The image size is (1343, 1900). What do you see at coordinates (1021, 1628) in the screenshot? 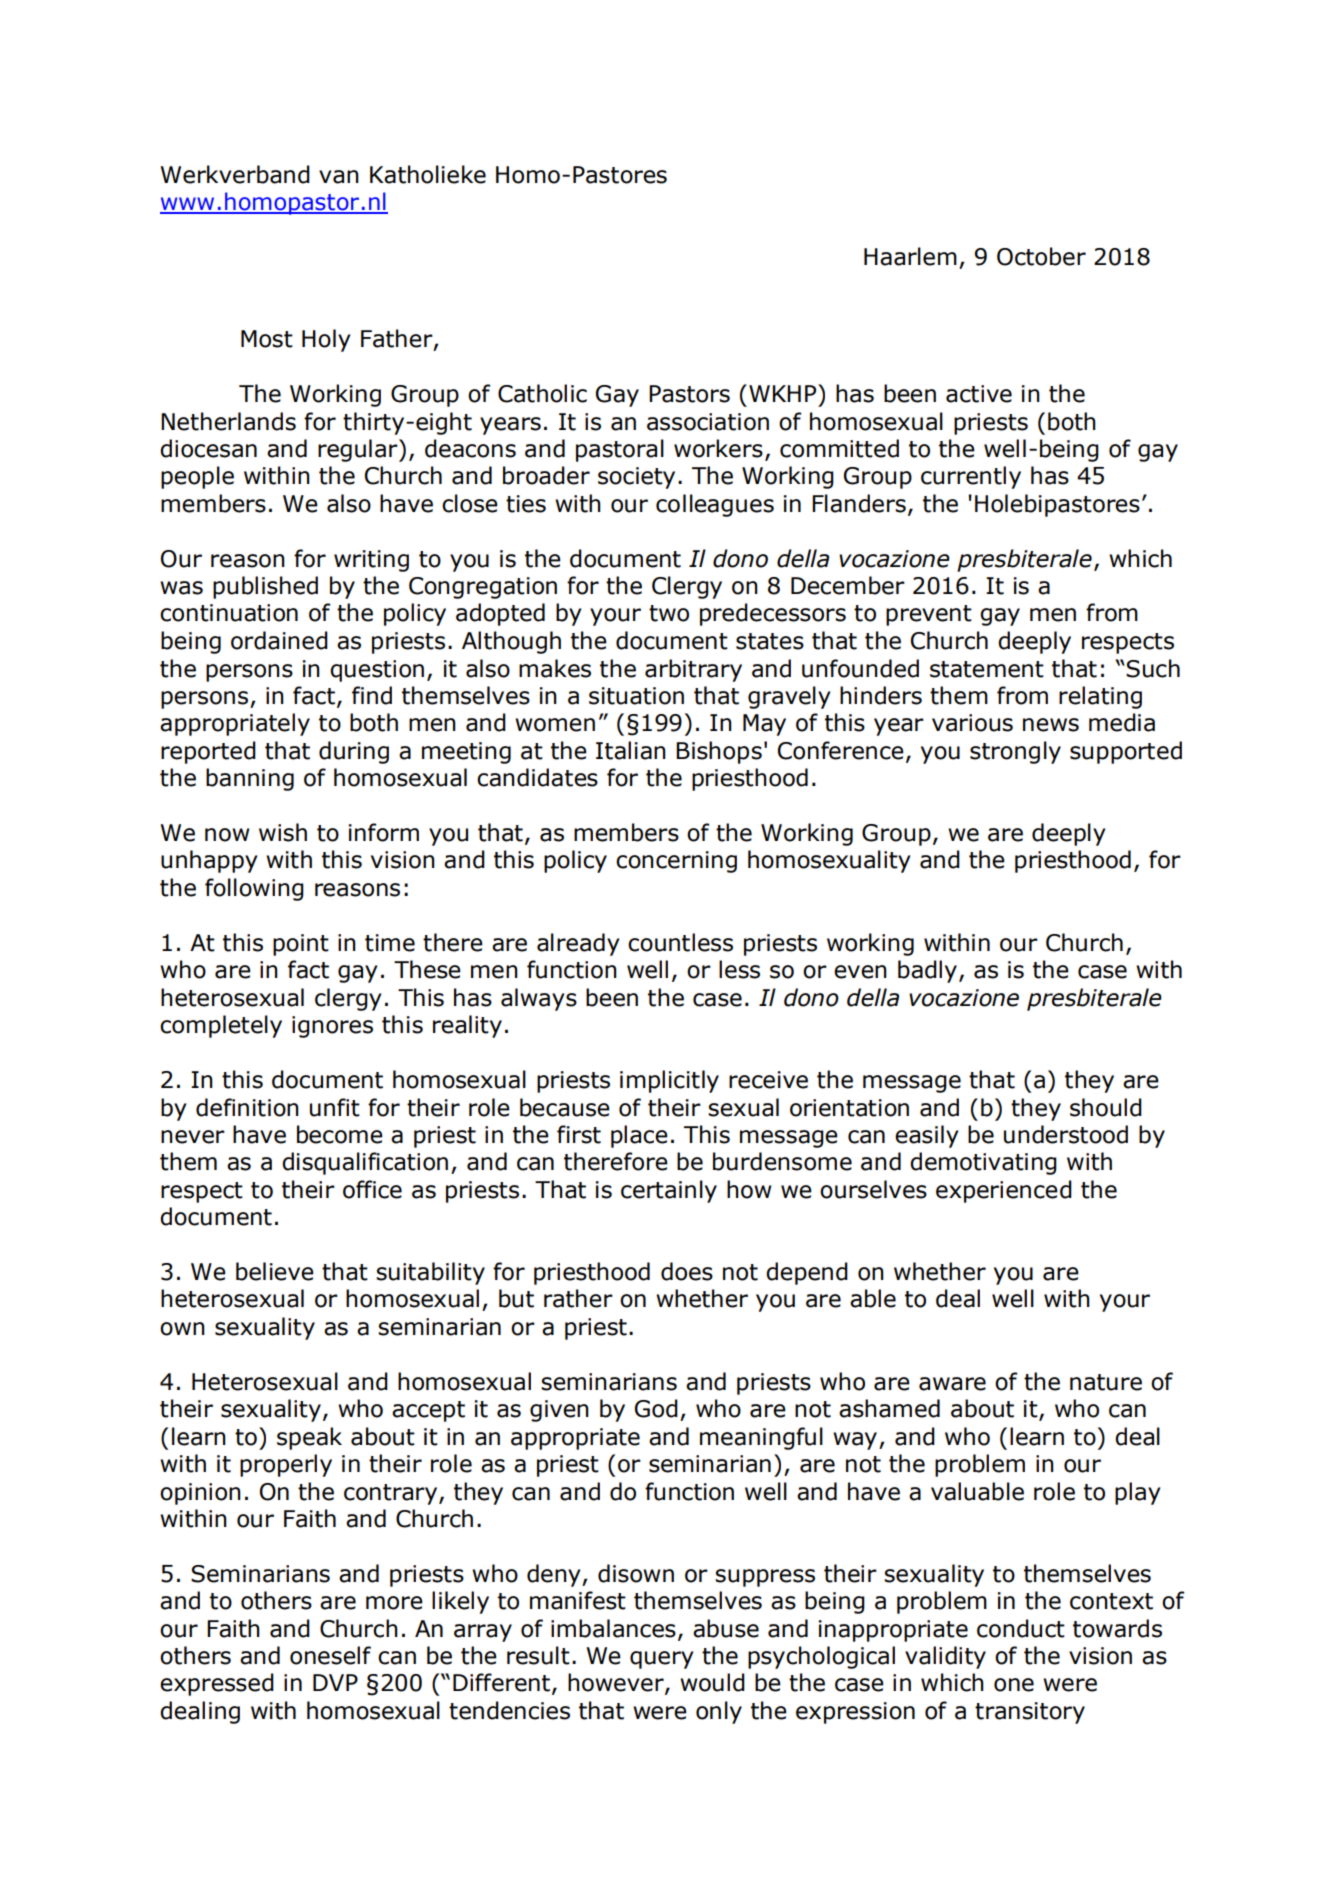
I see `conduct` at bounding box center [1021, 1628].
